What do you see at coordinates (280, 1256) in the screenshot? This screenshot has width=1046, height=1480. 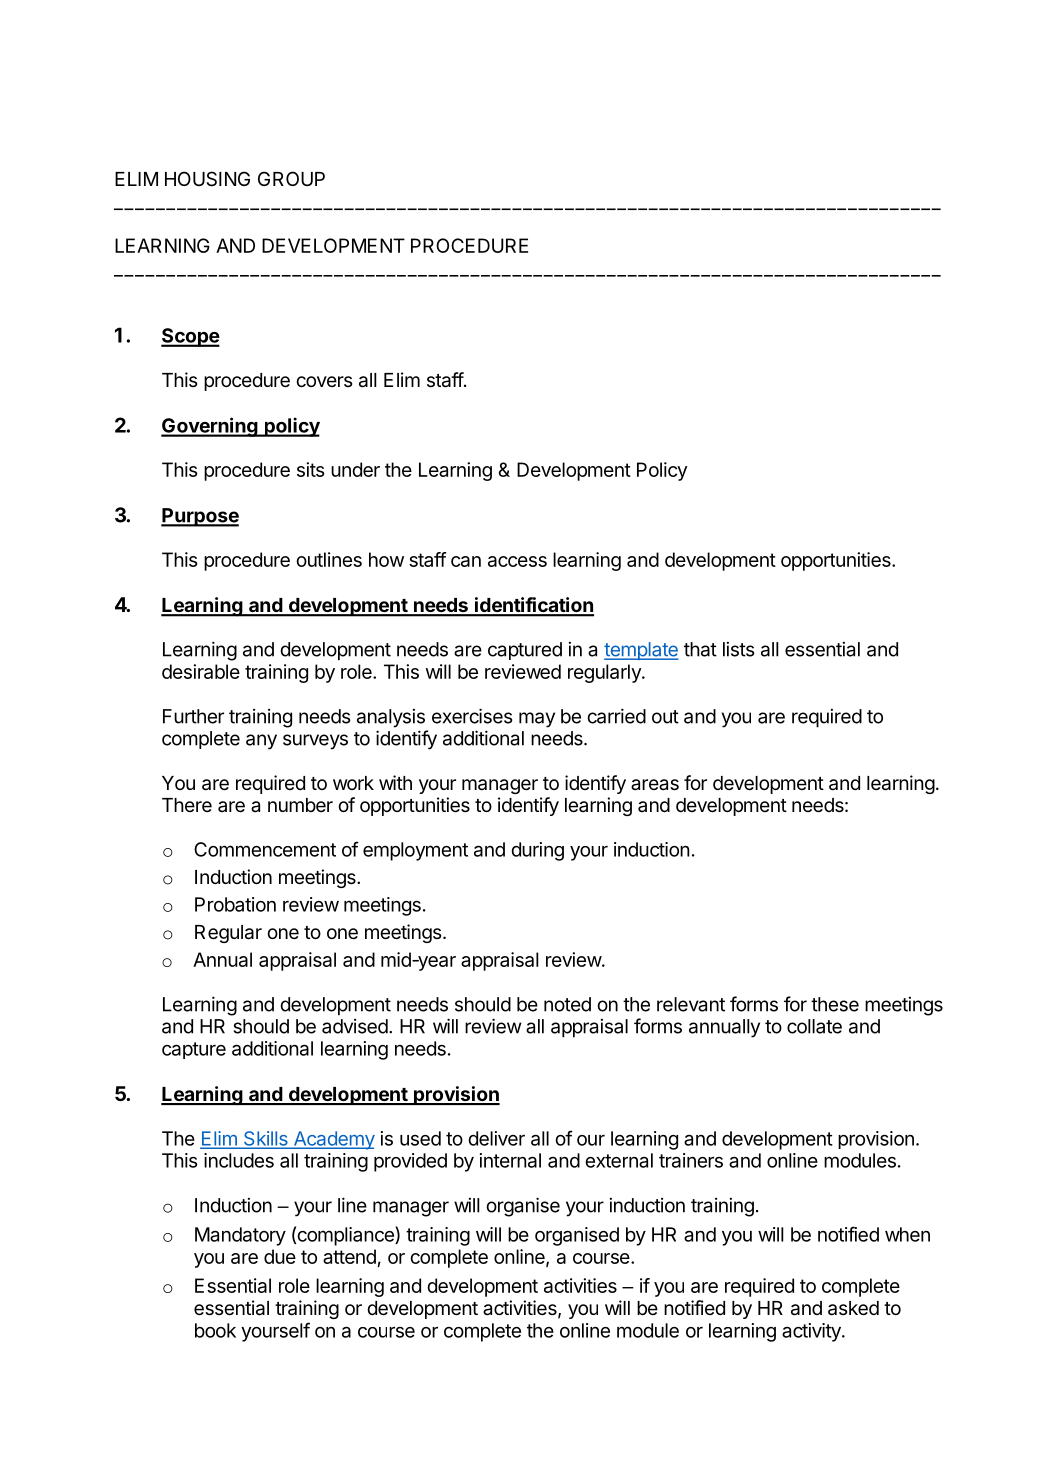 I see `due` at bounding box center [280, 1256].
